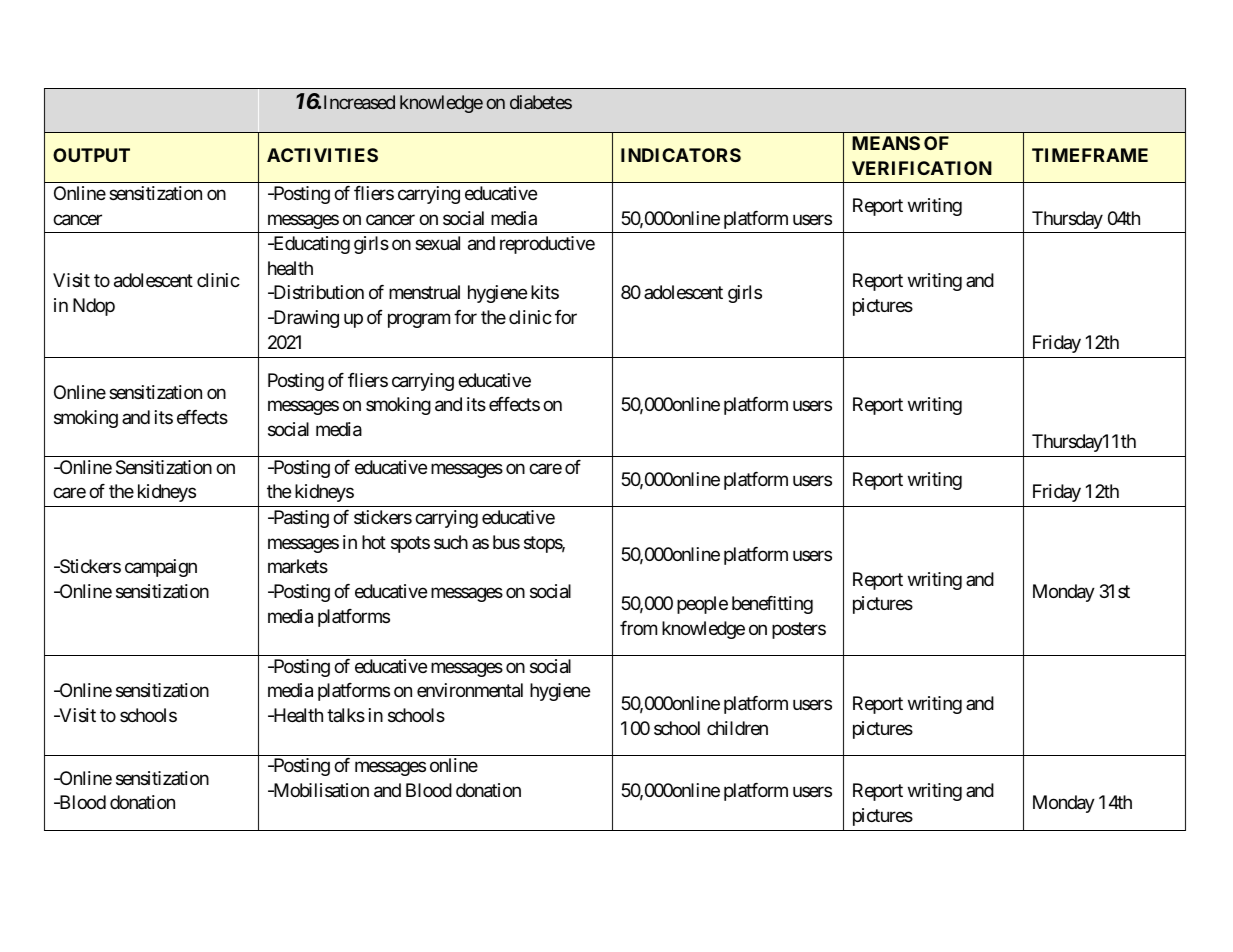 This screenshot has height=952, width=1233. I want to click on Drawing, so click(305, 319).
